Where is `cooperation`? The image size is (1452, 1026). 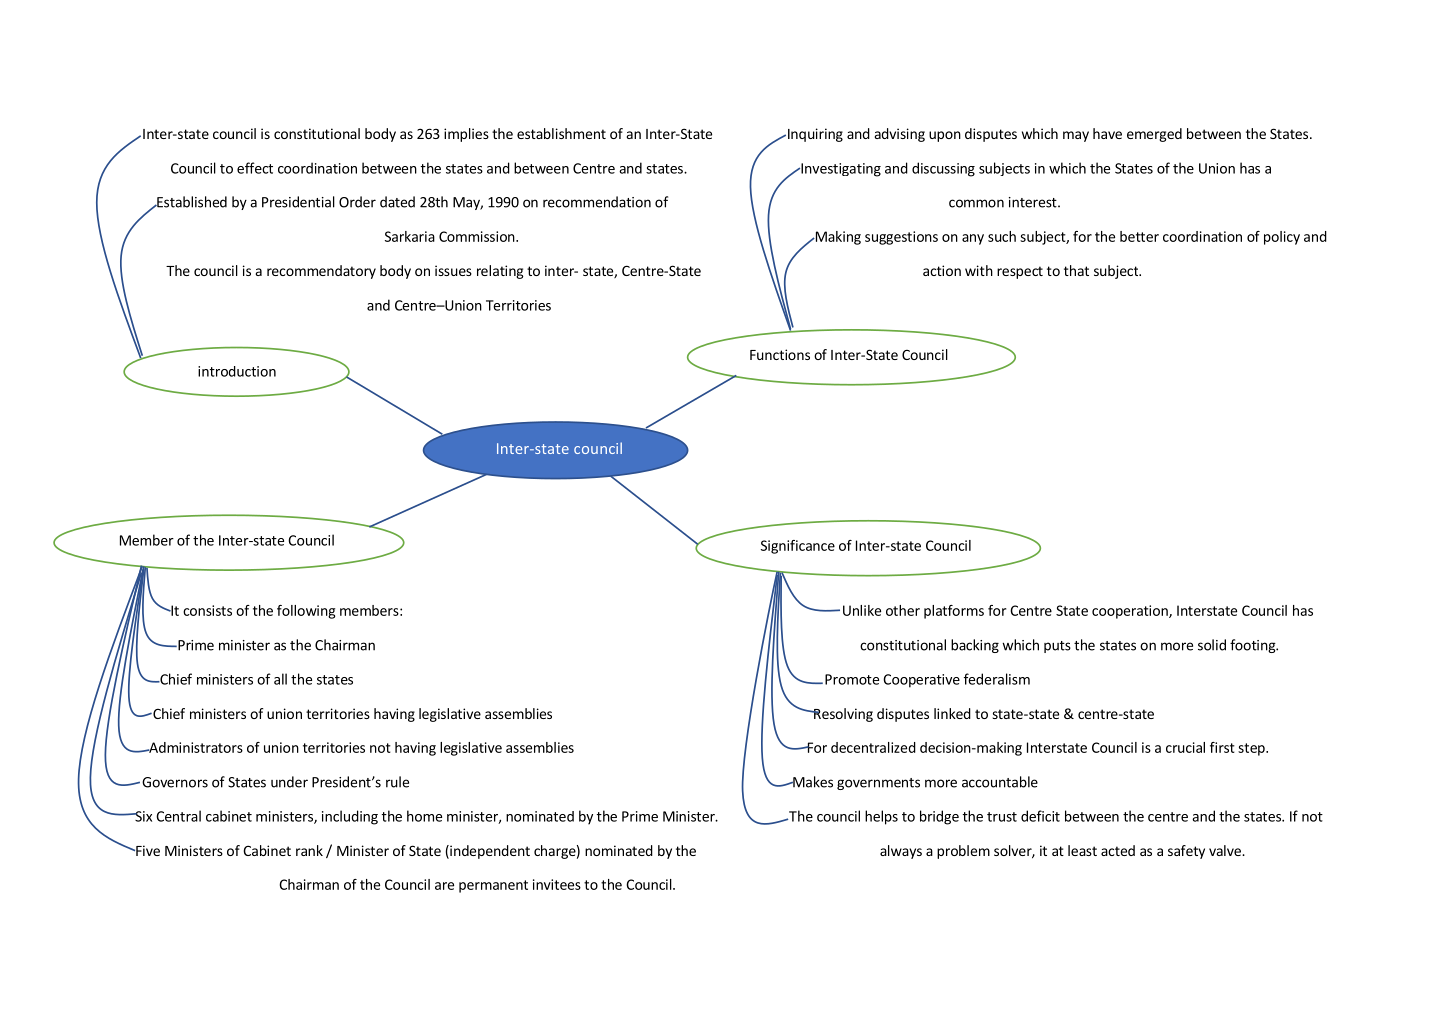 cooperation is located at coordinates (1131, 612).
